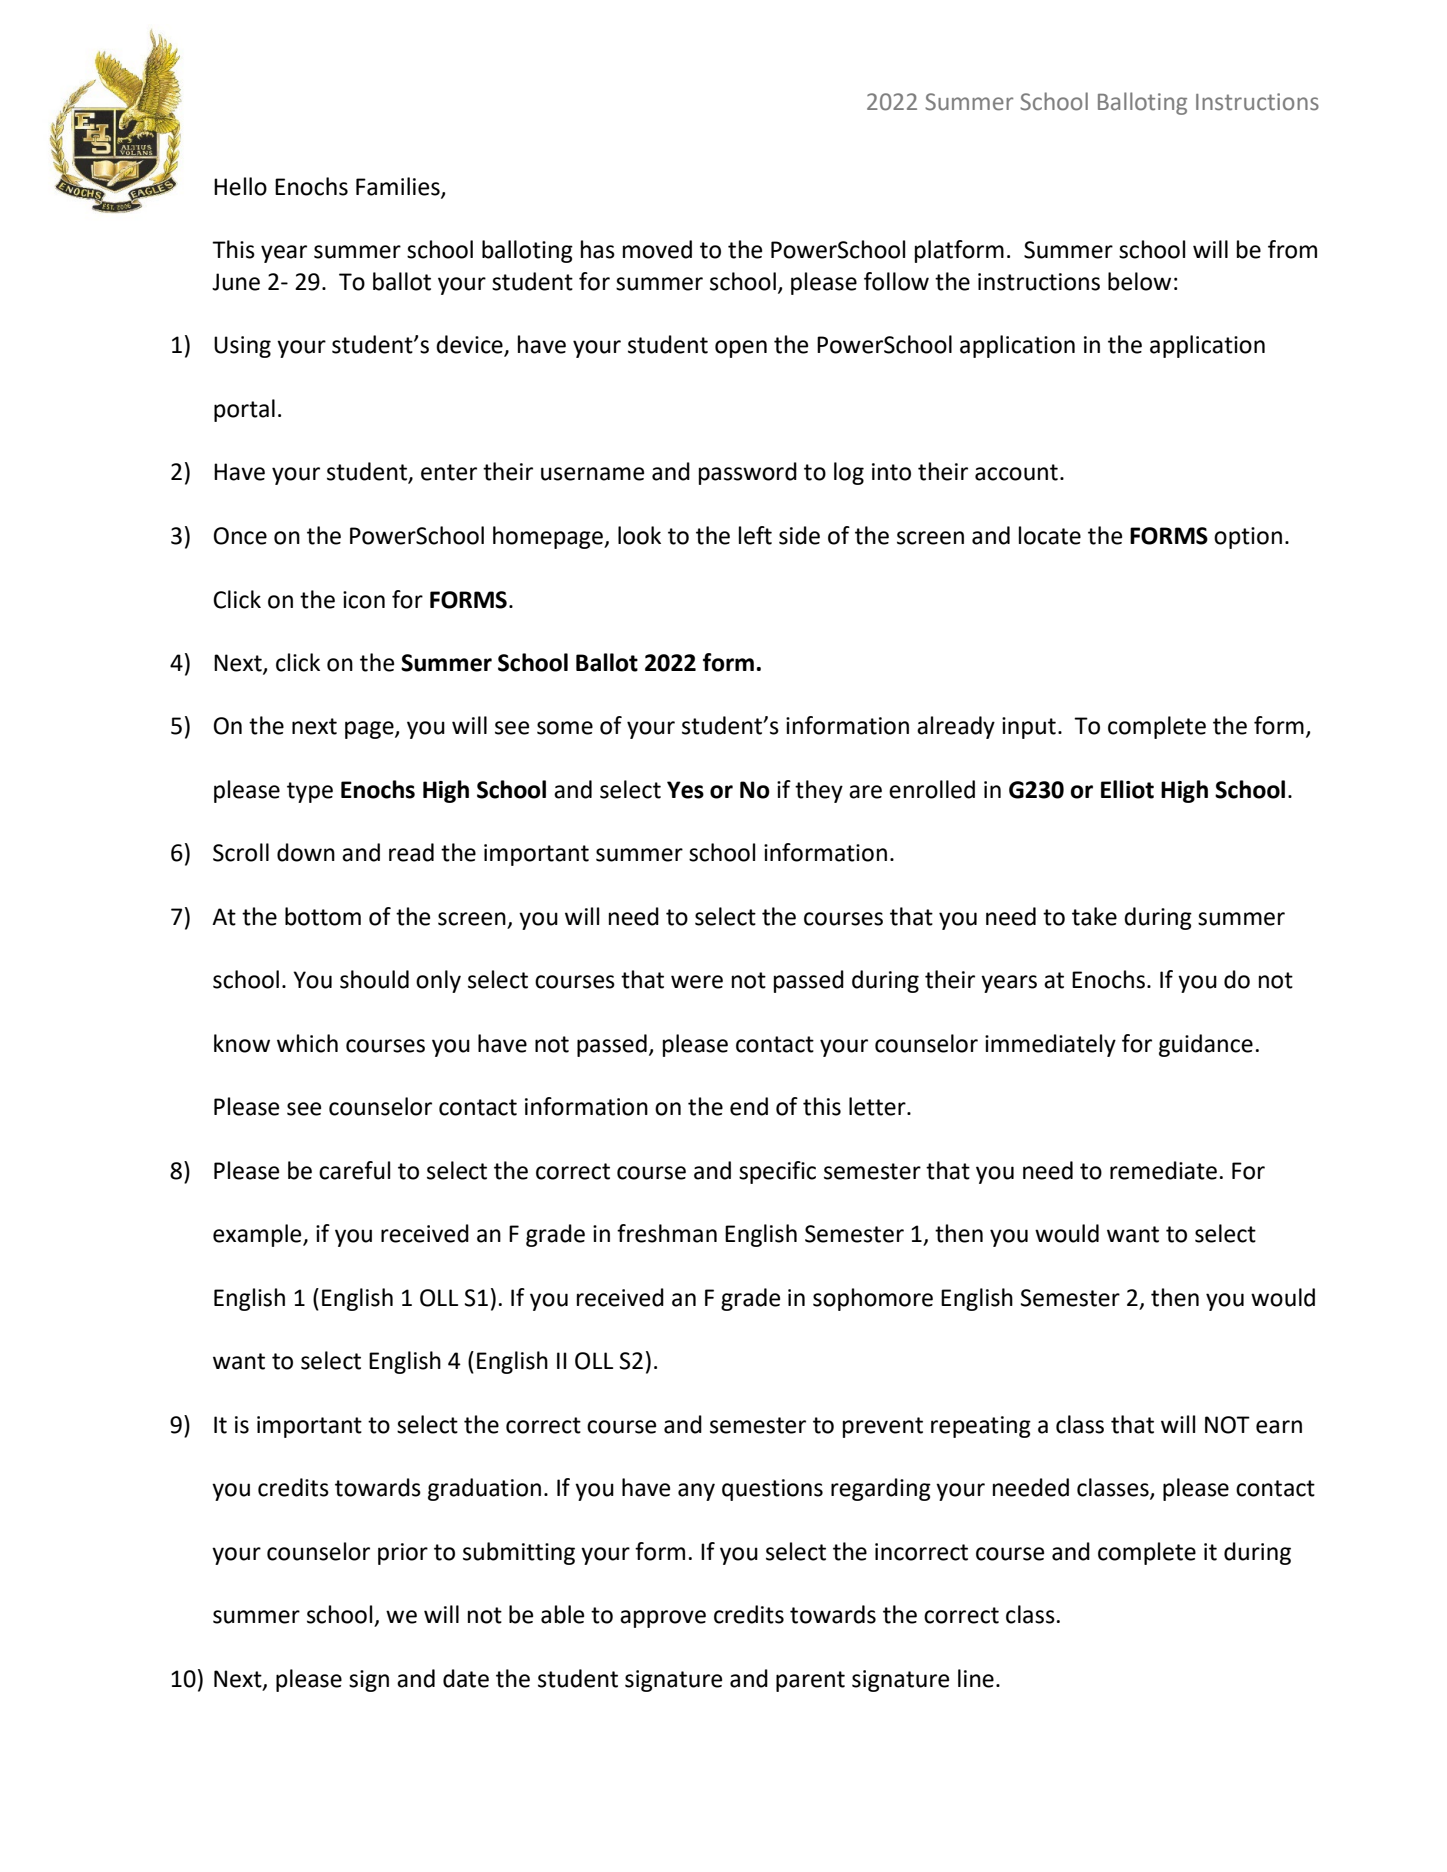 The width and height of the screenshot is (1447, 1872). I want to click on date, so click(466, 1678).
